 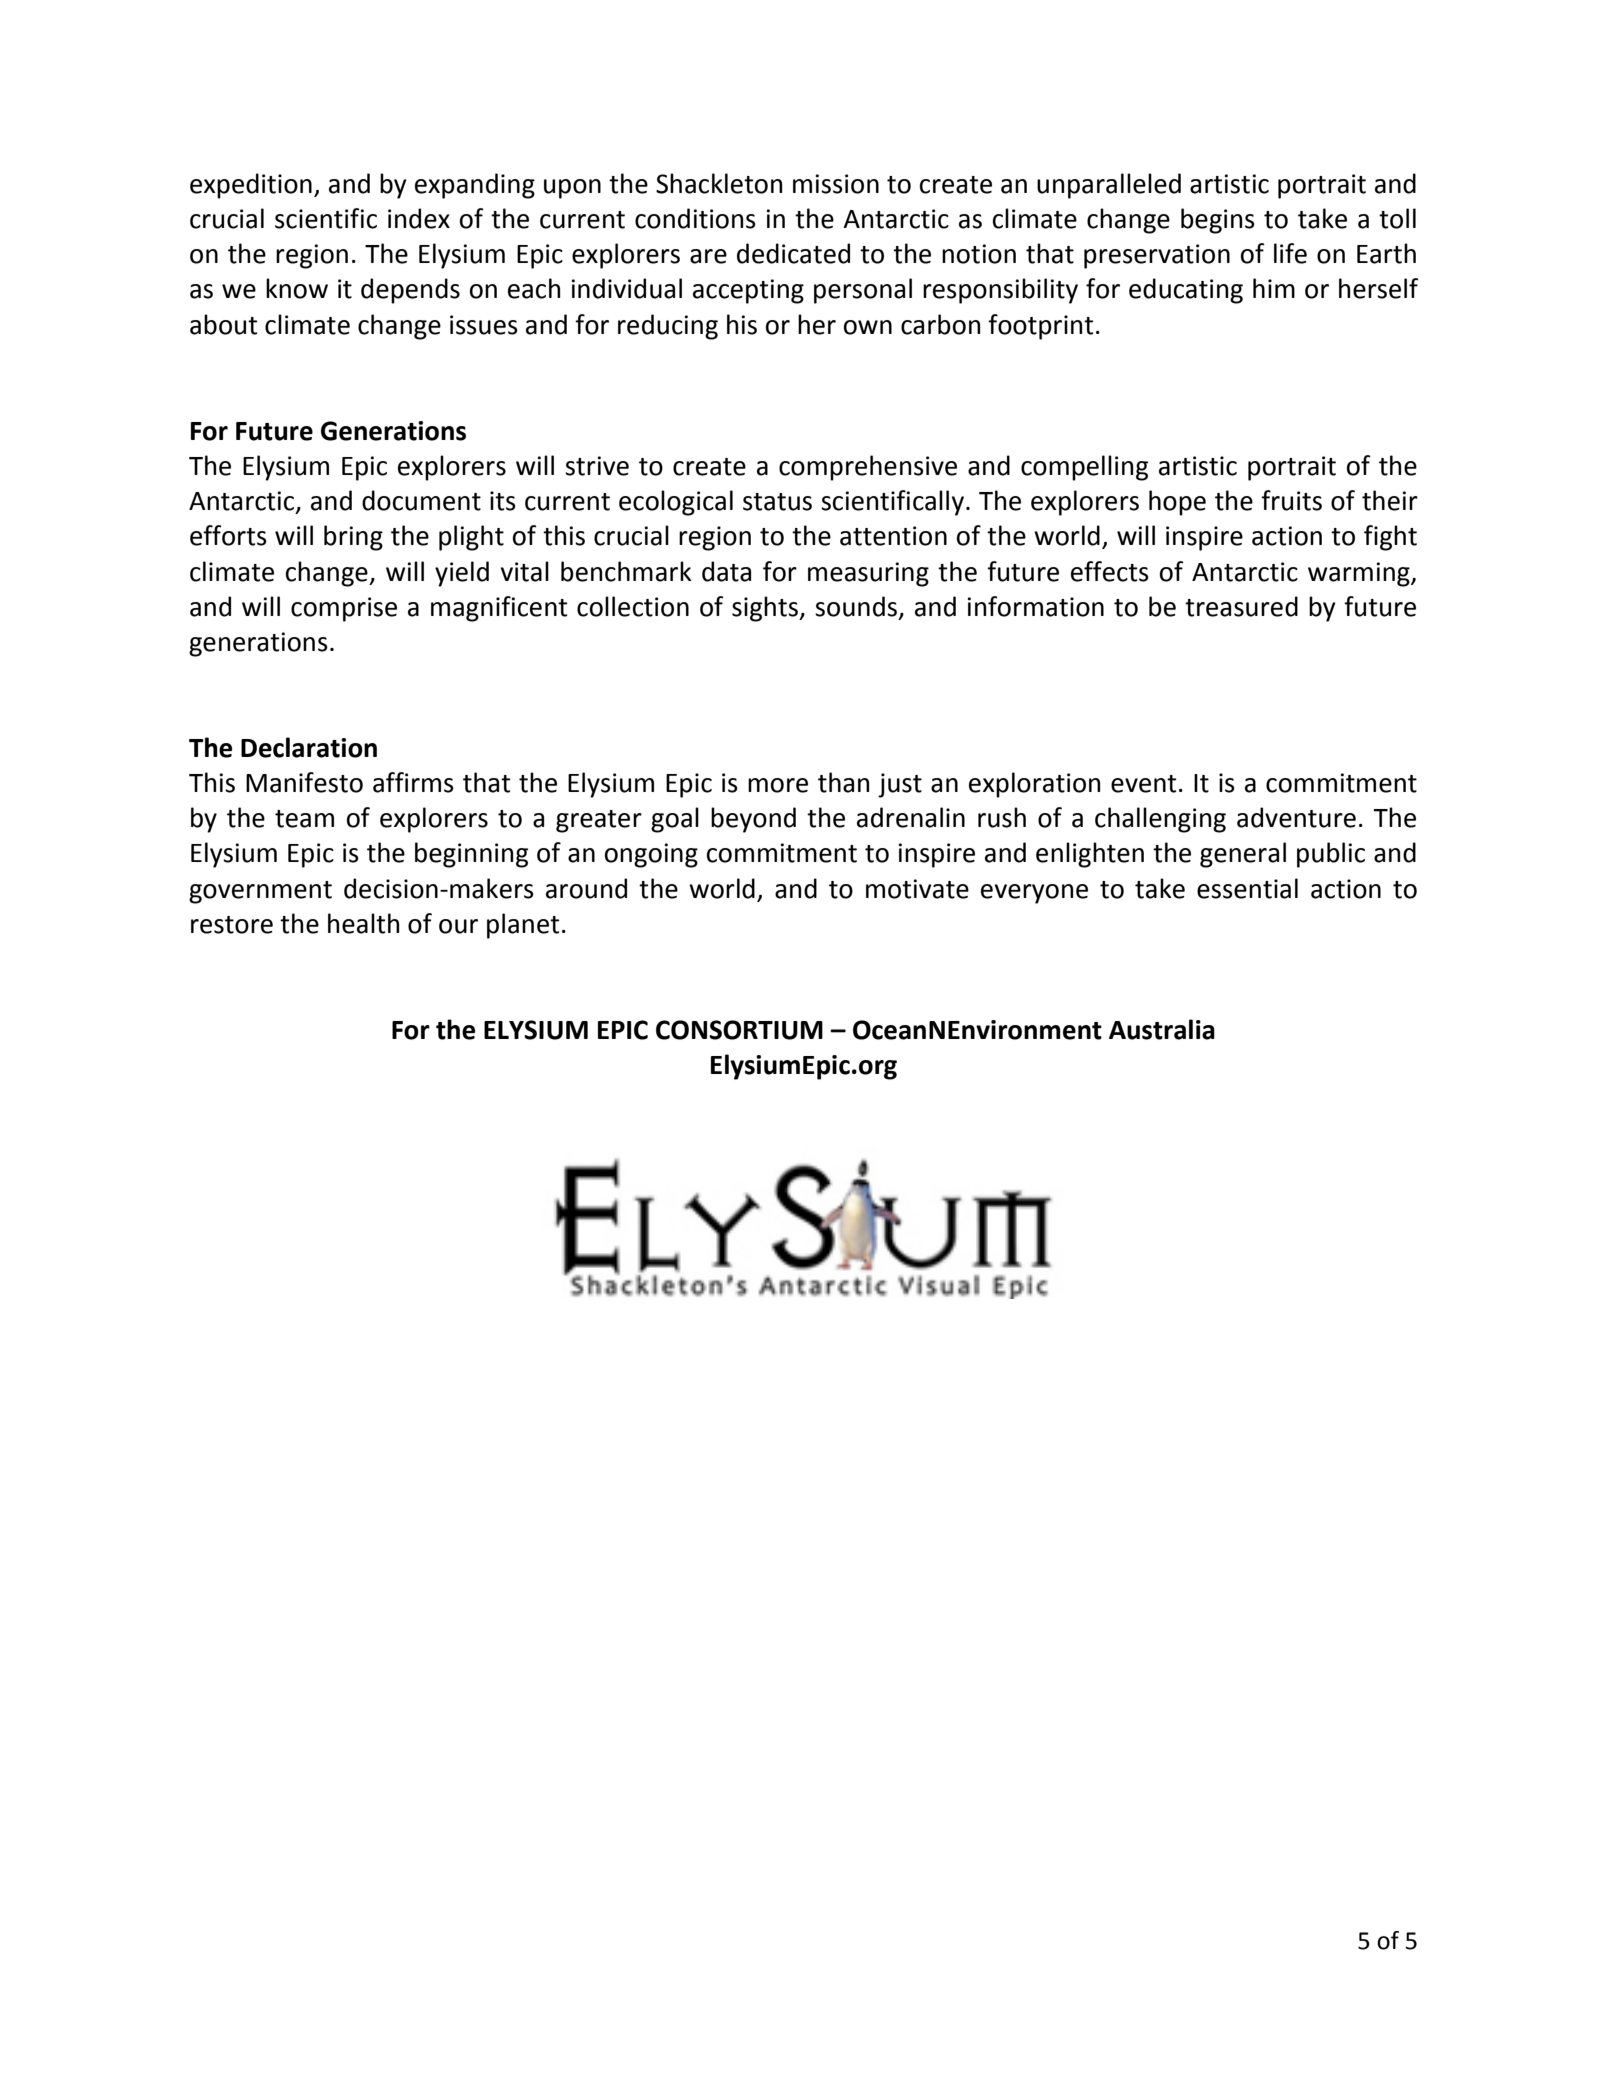 What do you see at coordinates (1162, 1029) in the page?
I see `Australia` at bounding box center [1162, 1029].
